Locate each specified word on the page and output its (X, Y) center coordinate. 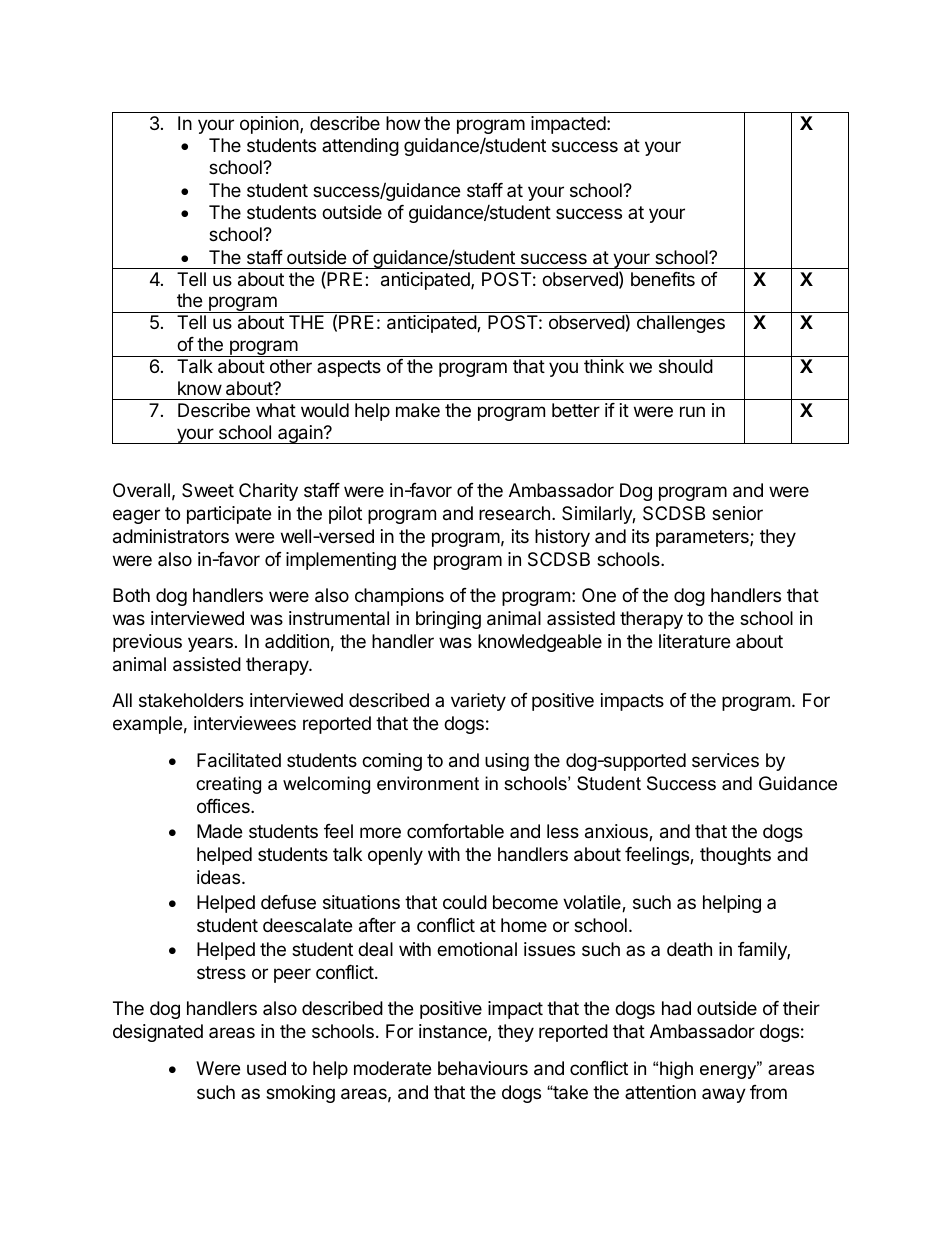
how (403, 123)
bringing (448, 620)
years (210, 644)
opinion (270, 125)
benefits (663, 279)
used (266, 1068)
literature (694, 641)
